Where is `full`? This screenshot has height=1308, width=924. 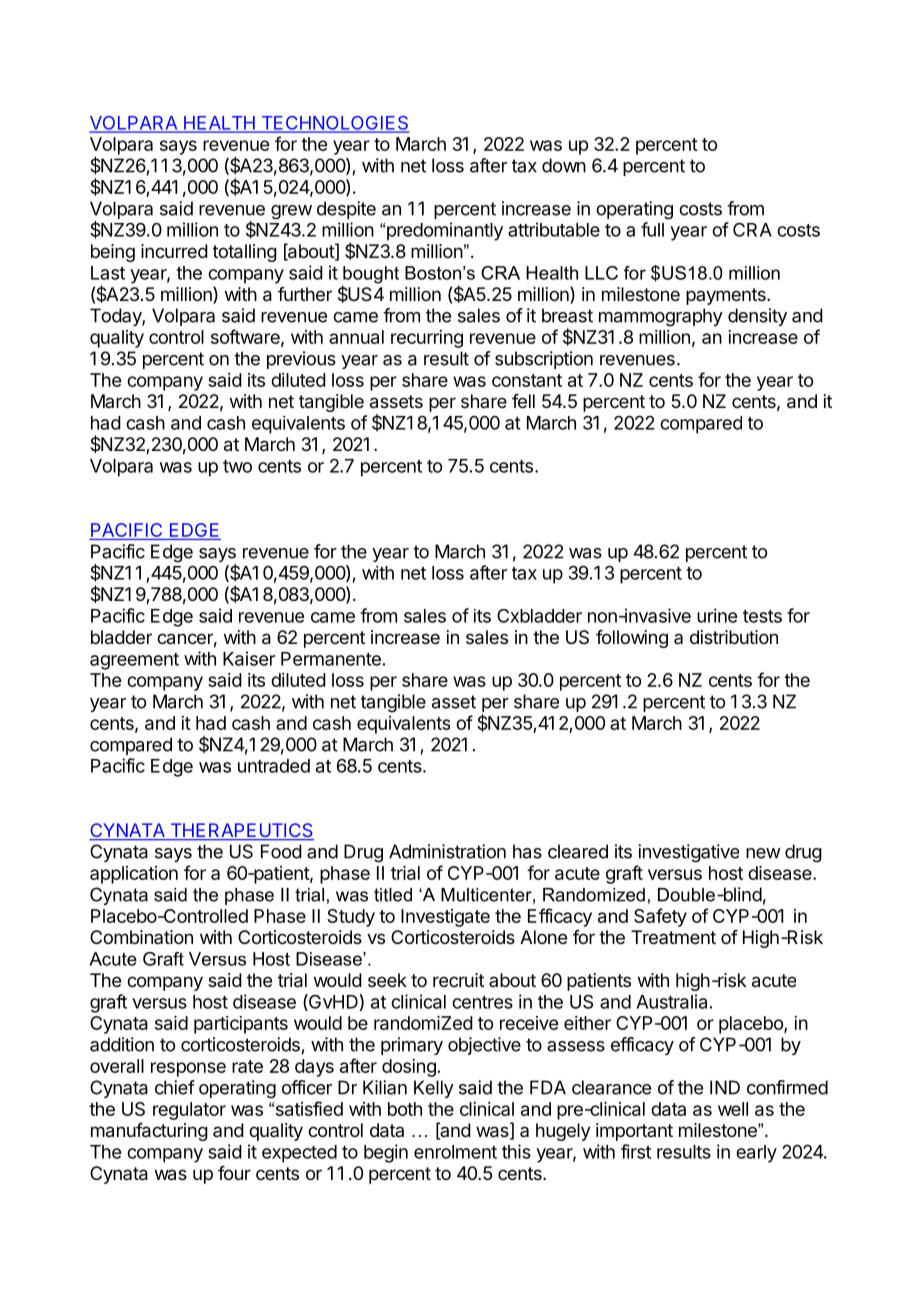
full is located at coordinates (652, 229).
